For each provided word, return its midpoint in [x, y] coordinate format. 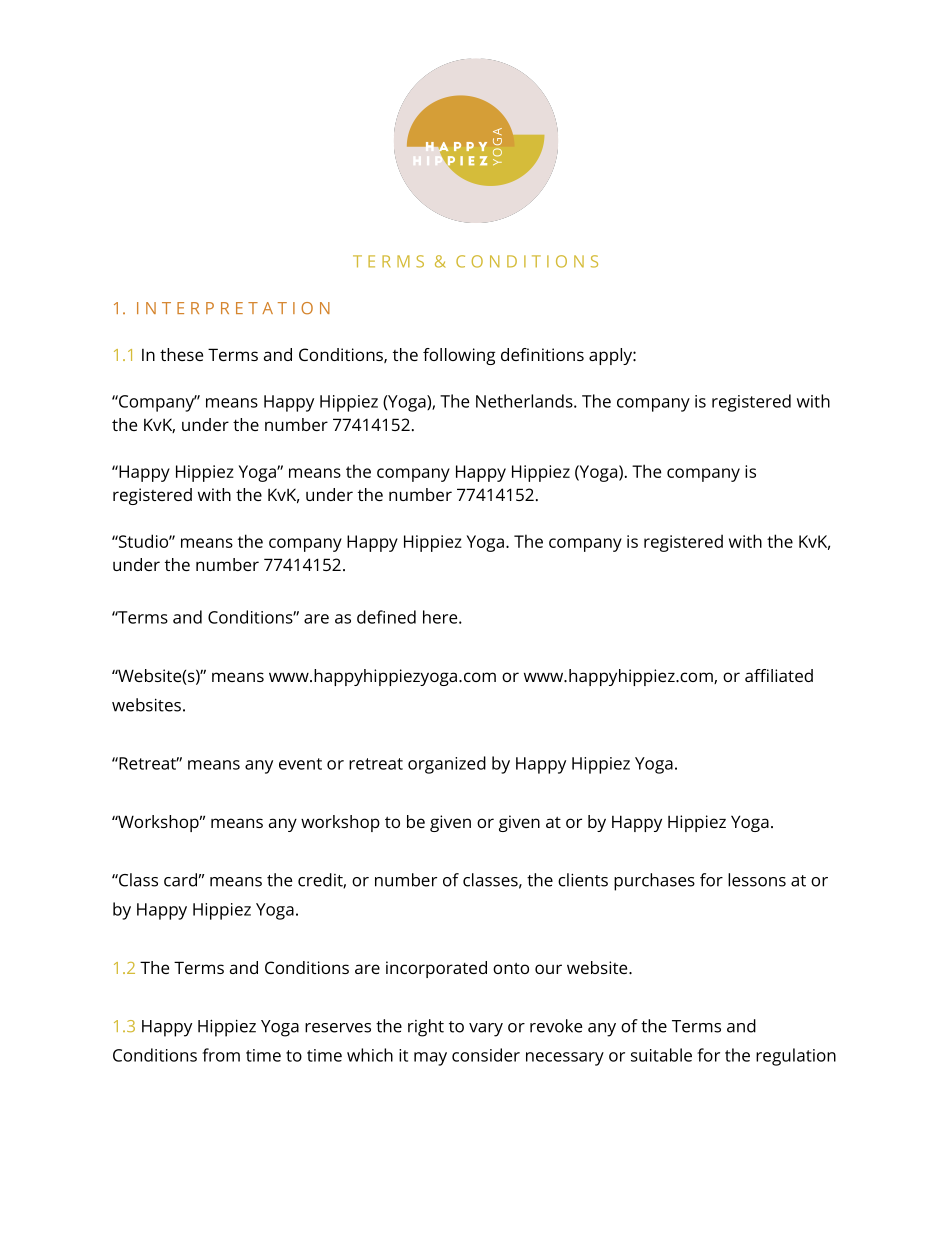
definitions [542, 354]
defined [386, 617]
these [181, 354]
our [548, 969]
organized [447, 765]
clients [583, 880]
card [180, 880]
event [300, 764]
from [221, 1055]
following [459, 356]
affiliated [779, 675]
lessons [757, 880]
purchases [654, 882]
